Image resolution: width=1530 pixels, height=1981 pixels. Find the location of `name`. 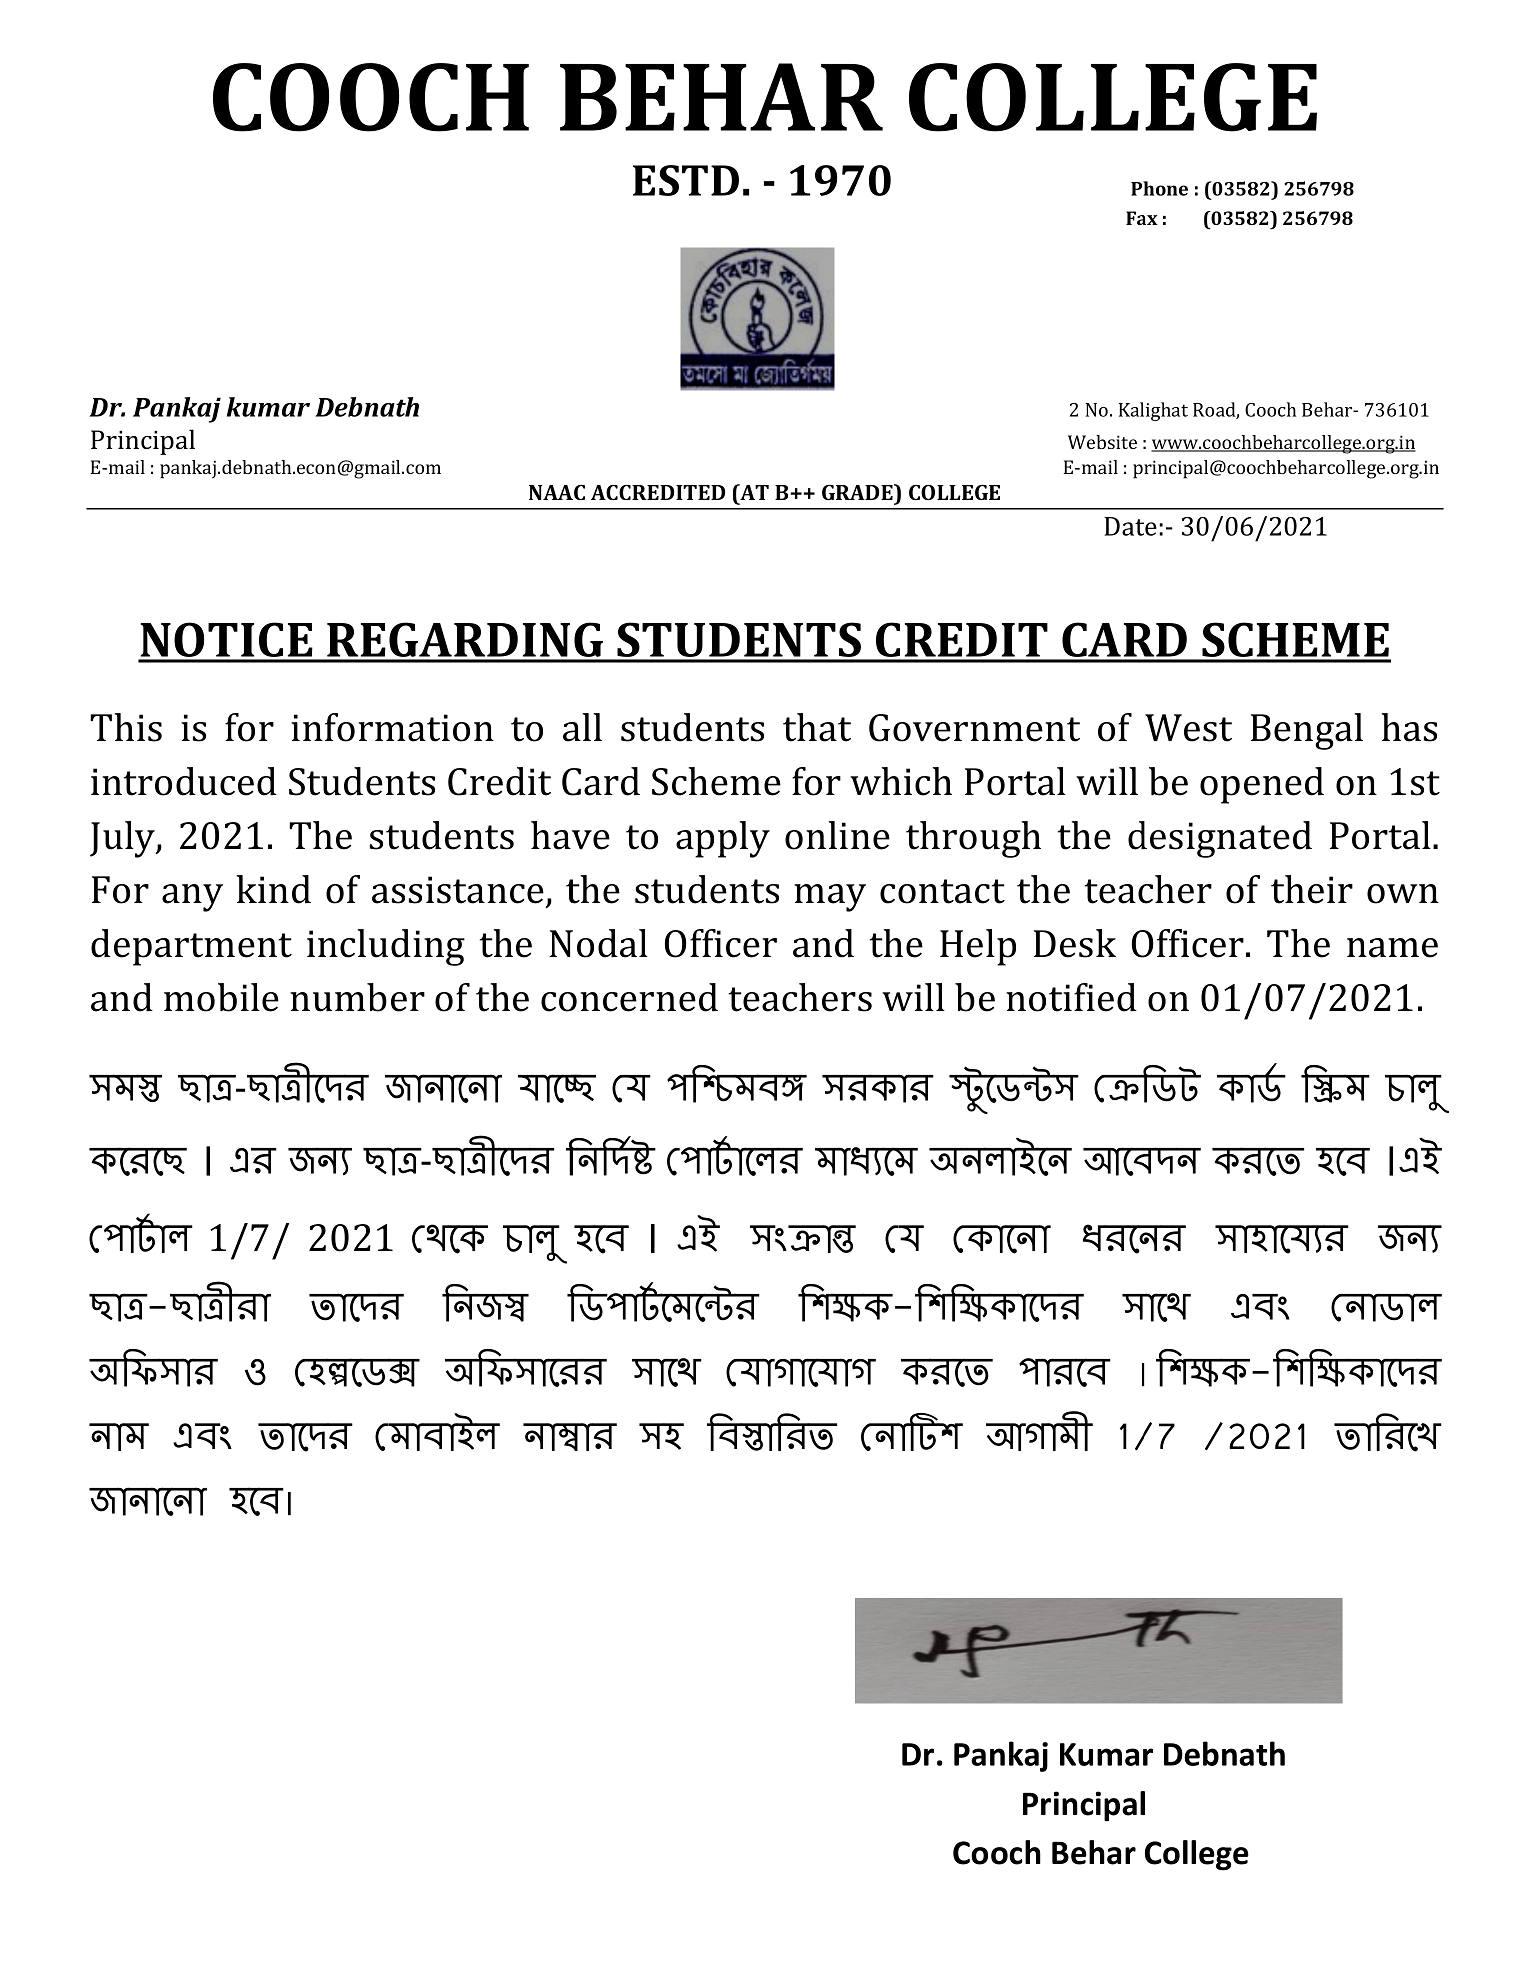

name is located at coordinates (1392, 948).
